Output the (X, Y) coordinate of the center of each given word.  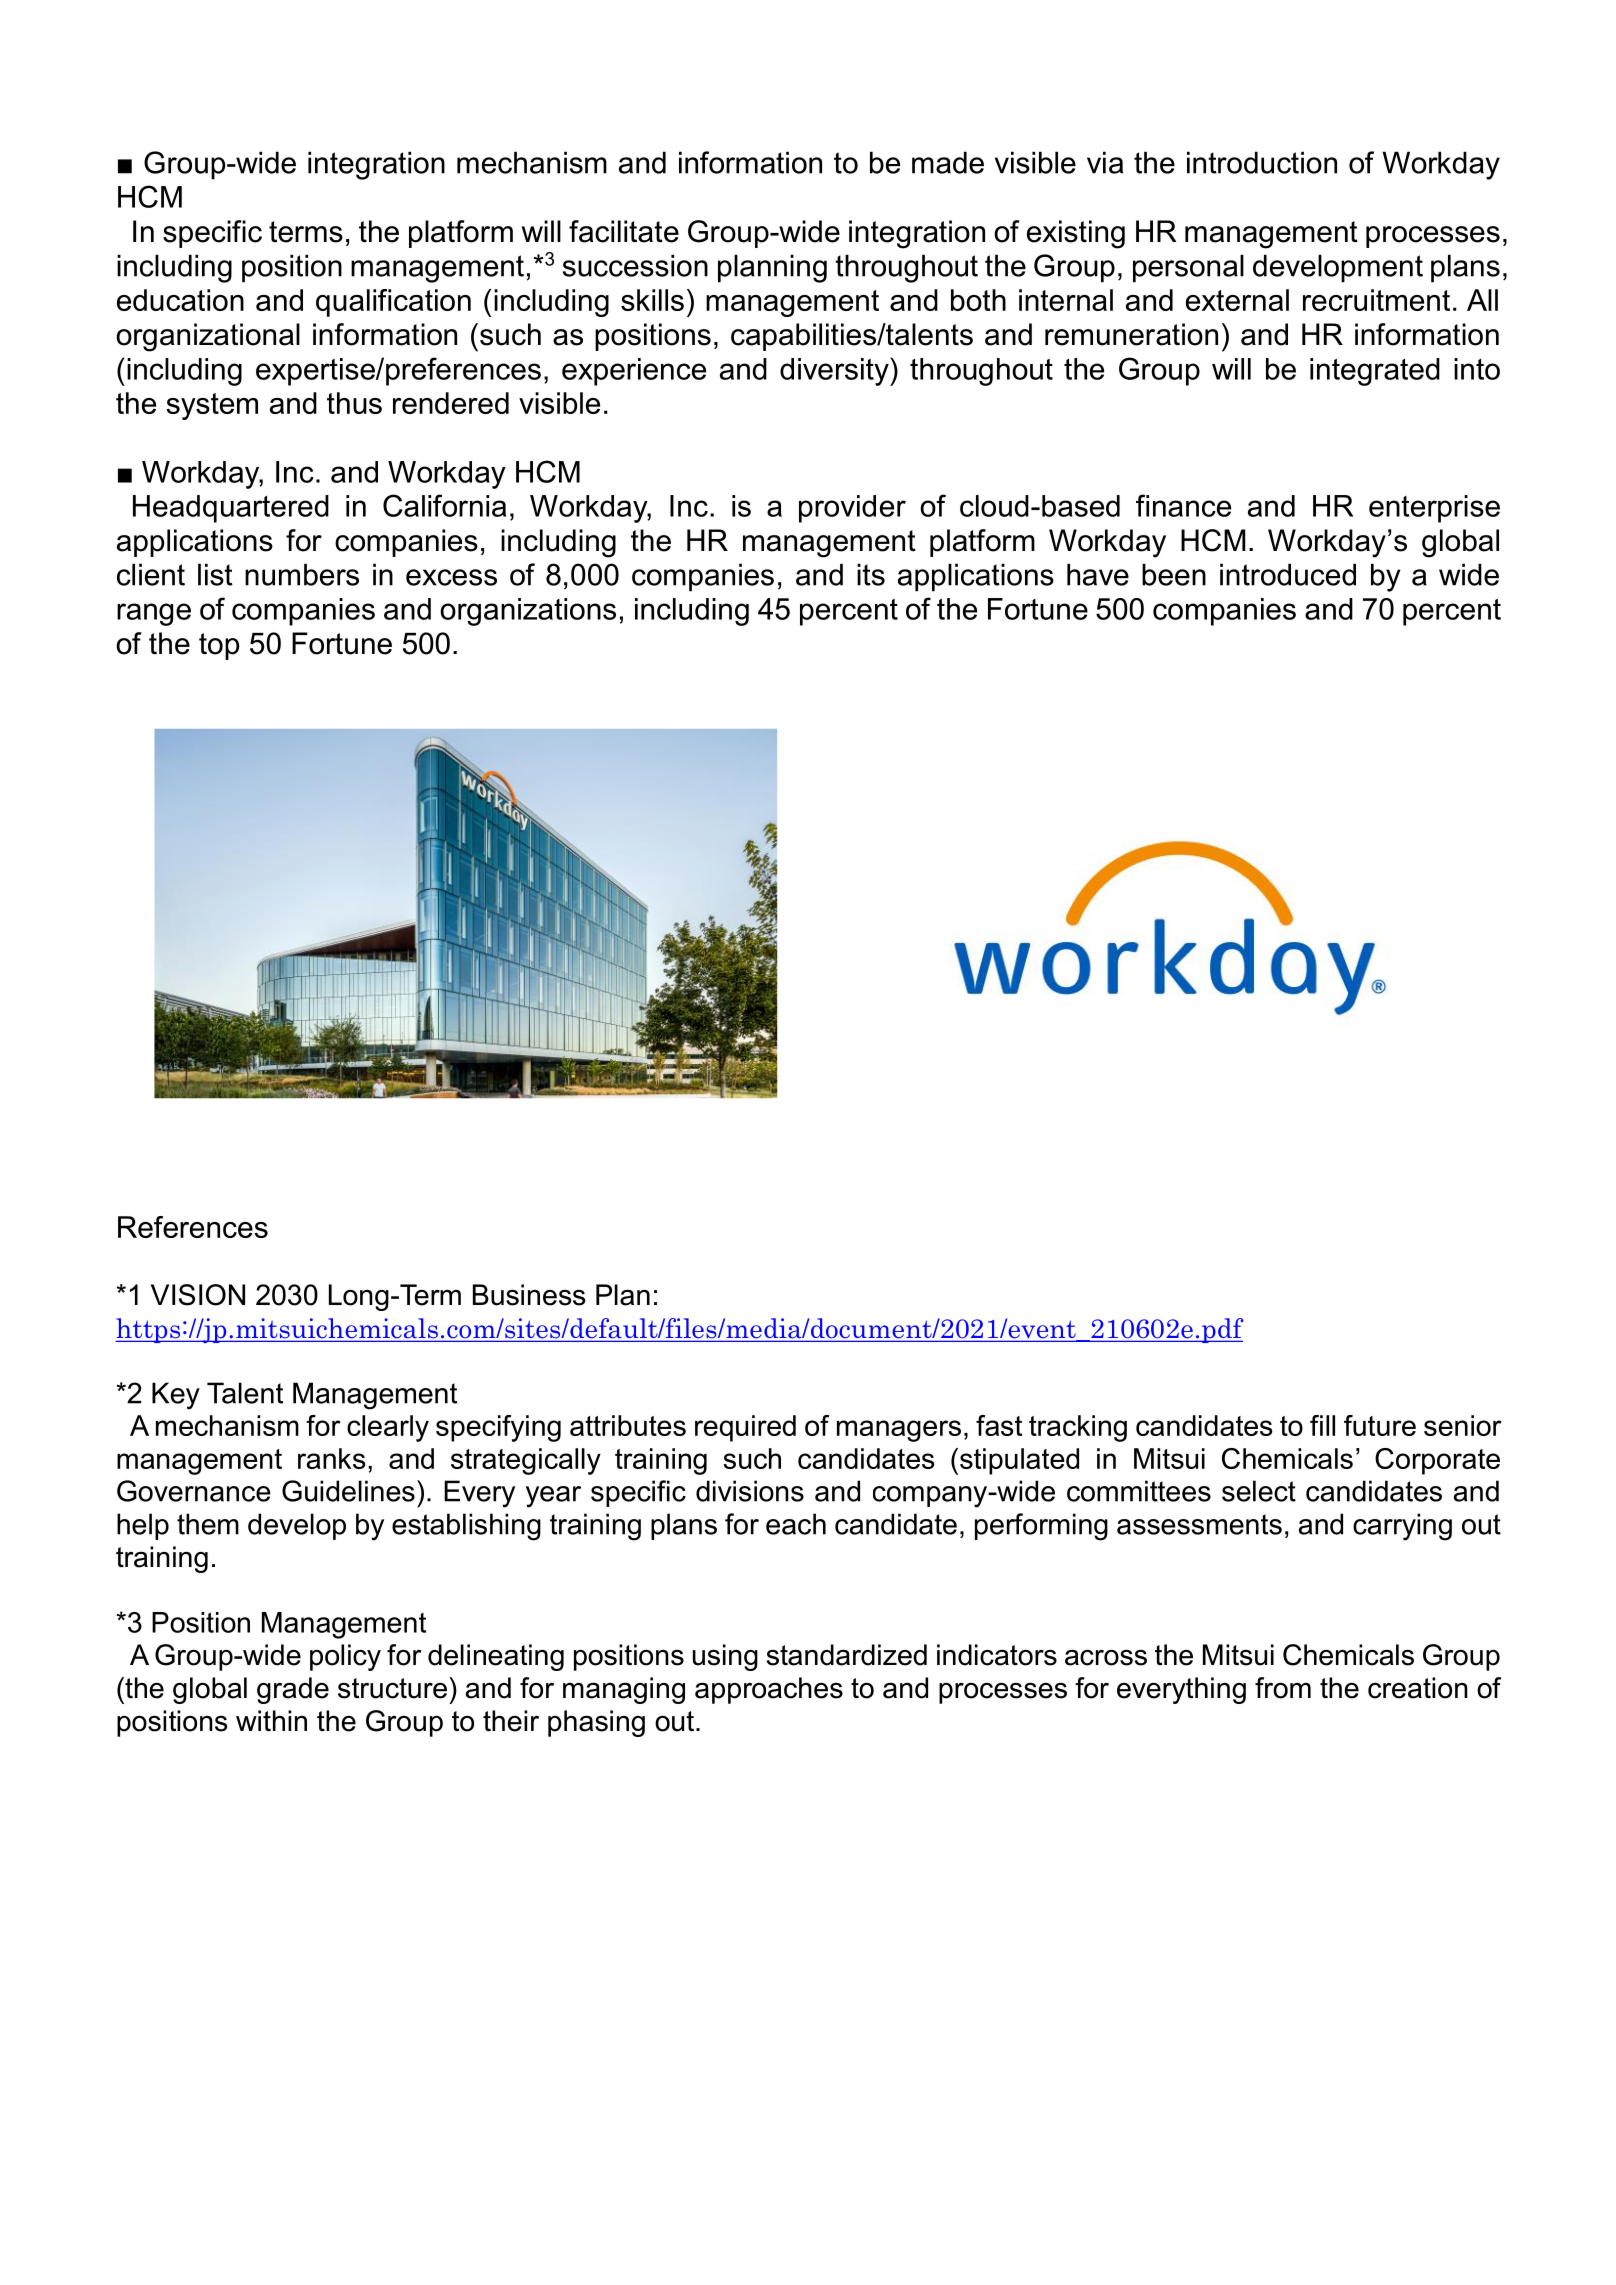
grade (293, 1690)
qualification (393, 303)
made (948, 162)
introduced (1288, 574)
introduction (1262, 162)
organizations (528, 612)
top (219, 646)
